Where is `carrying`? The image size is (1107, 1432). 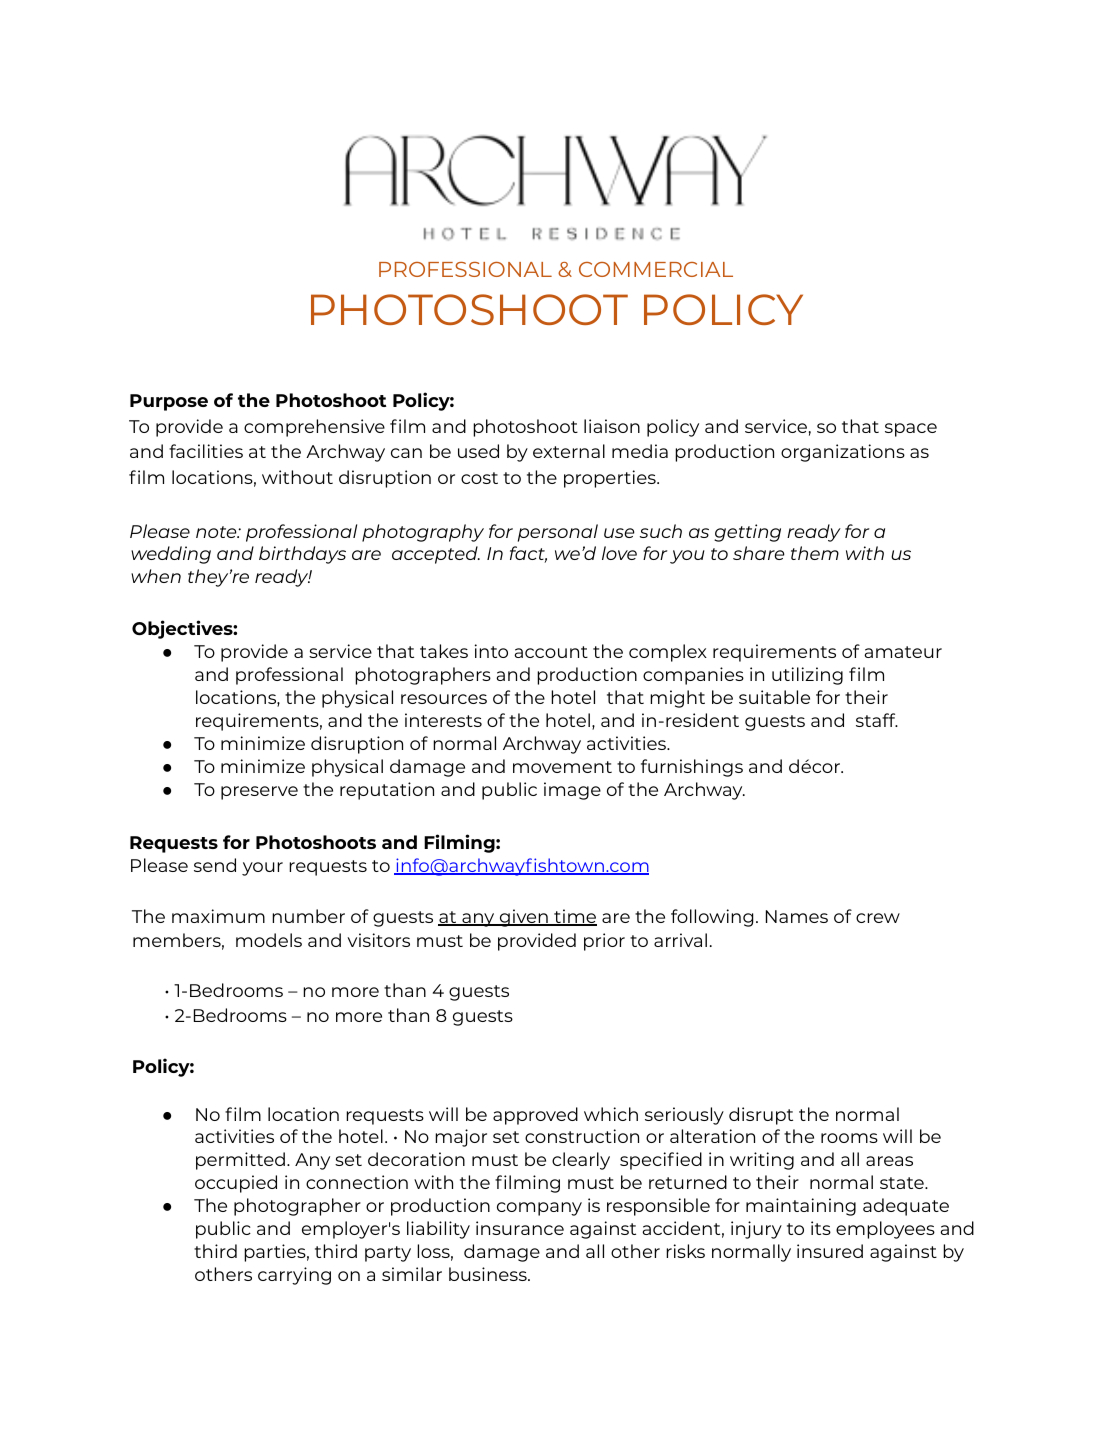 carrying is located at coordinates (294, 1276).
